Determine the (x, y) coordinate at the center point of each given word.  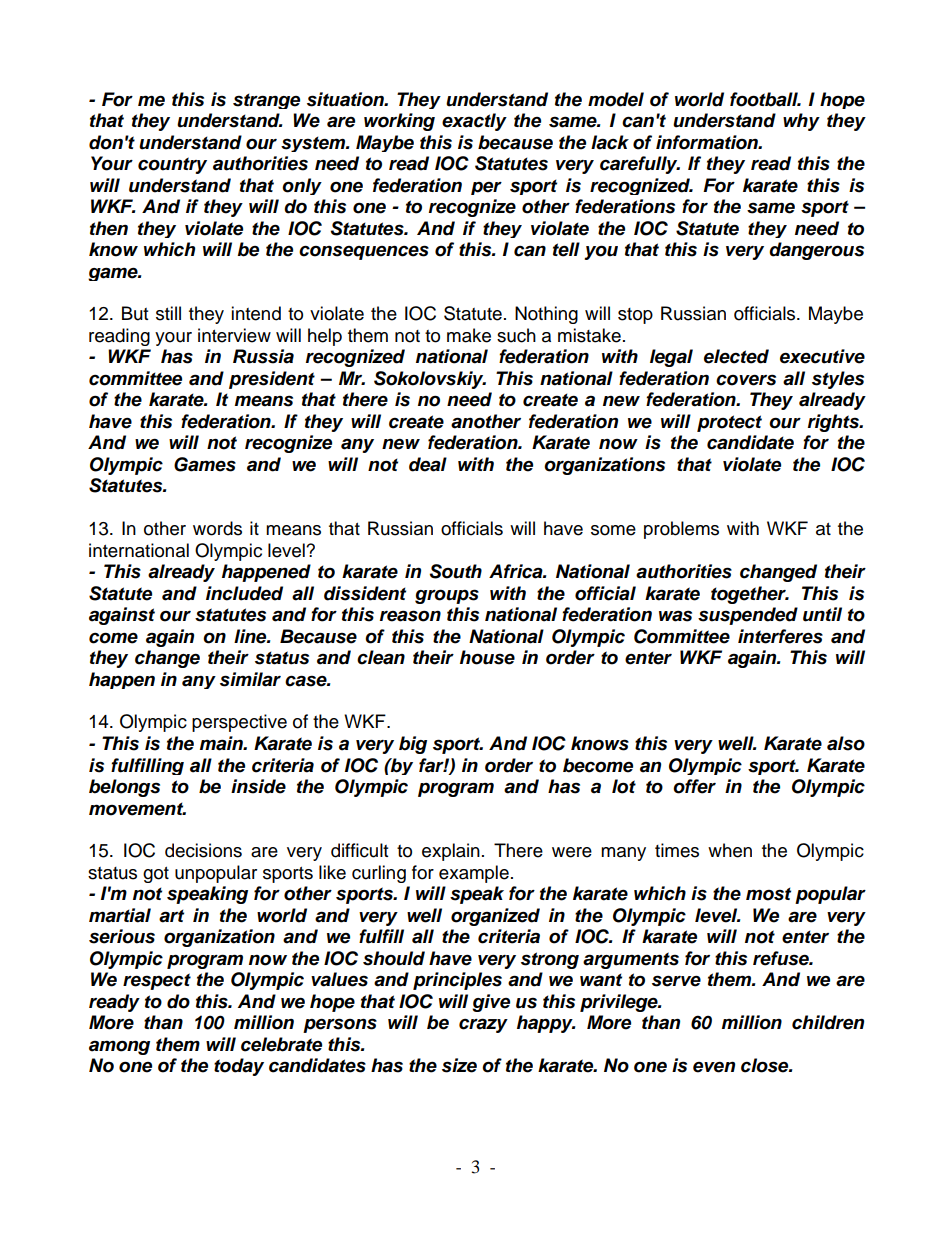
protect (729, 423)
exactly (474, 122)
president (272, 380)
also (846, 743)
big (413, 745)
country (172, 165)
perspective (239, 723)
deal (428, 464)
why (801, 122)
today (239, 1067)
